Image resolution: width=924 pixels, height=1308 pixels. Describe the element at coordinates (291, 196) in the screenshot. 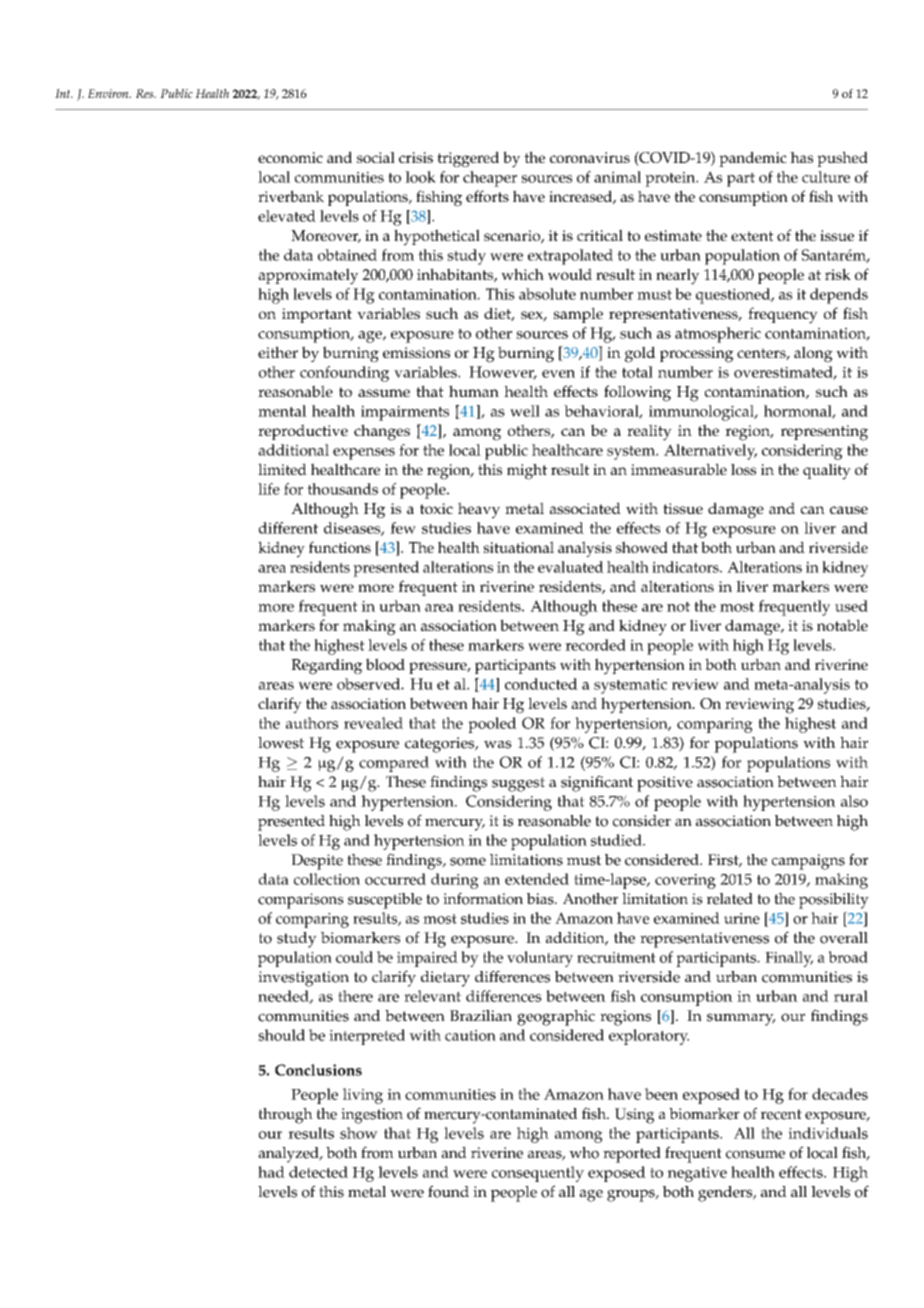

I see `riverbank` at that location.
